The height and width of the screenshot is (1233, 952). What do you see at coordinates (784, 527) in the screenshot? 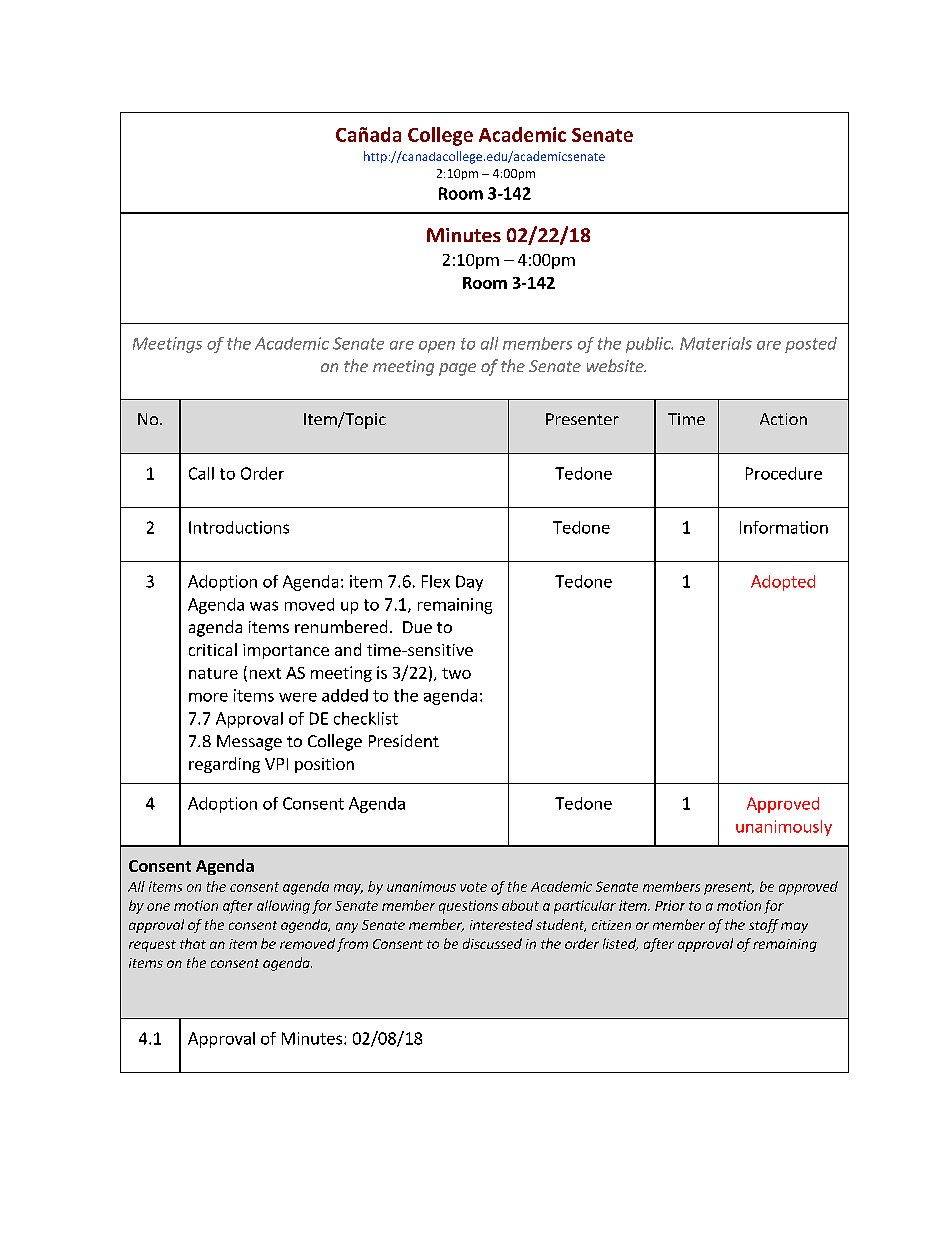
I see `Information` at bounding box center [784, 527].
